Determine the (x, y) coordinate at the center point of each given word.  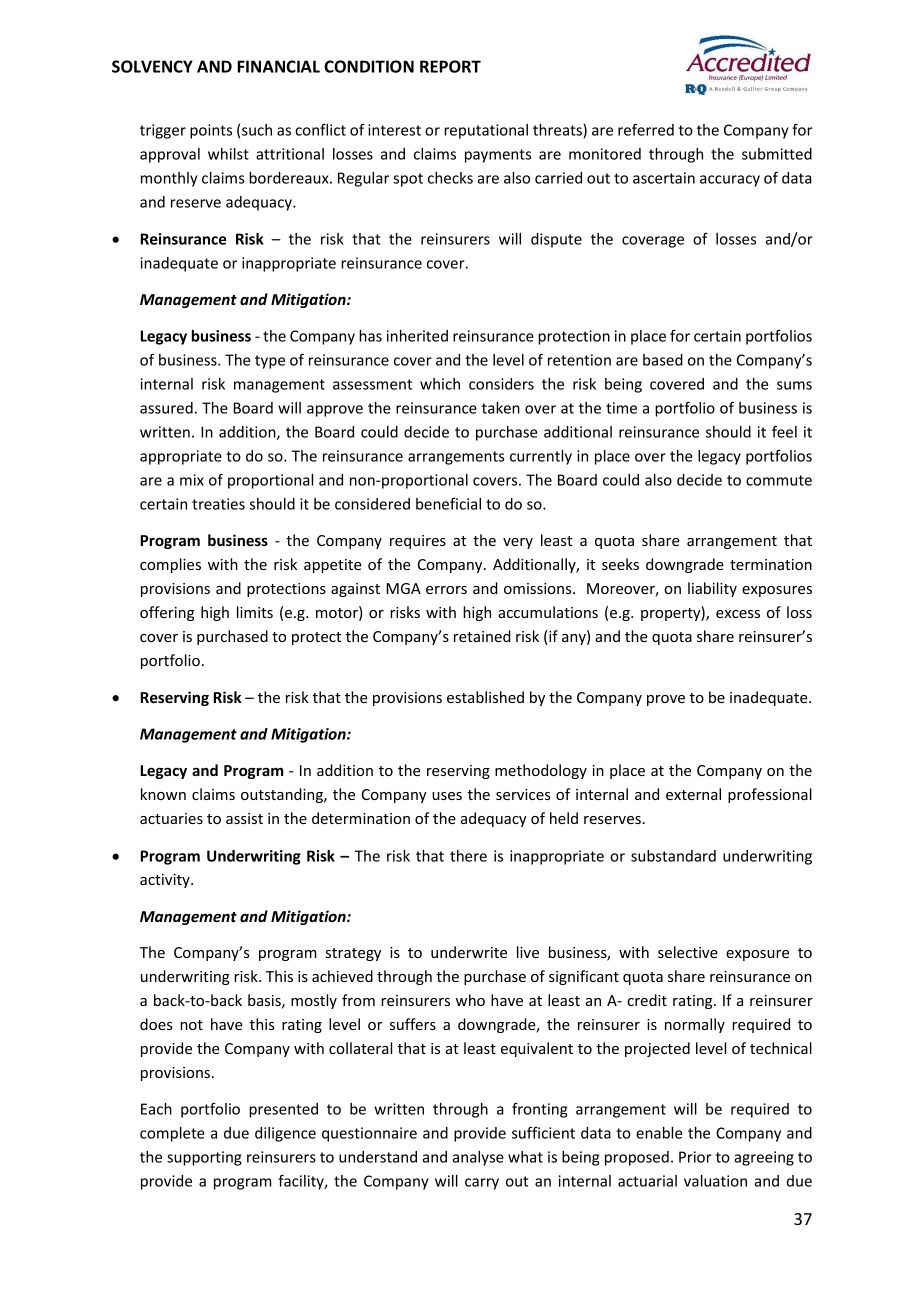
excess (738, 614)
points (211, 131)
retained (482, 636)
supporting (204, 1158)
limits (255, 612)
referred (646, 129)
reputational (486, 131)
